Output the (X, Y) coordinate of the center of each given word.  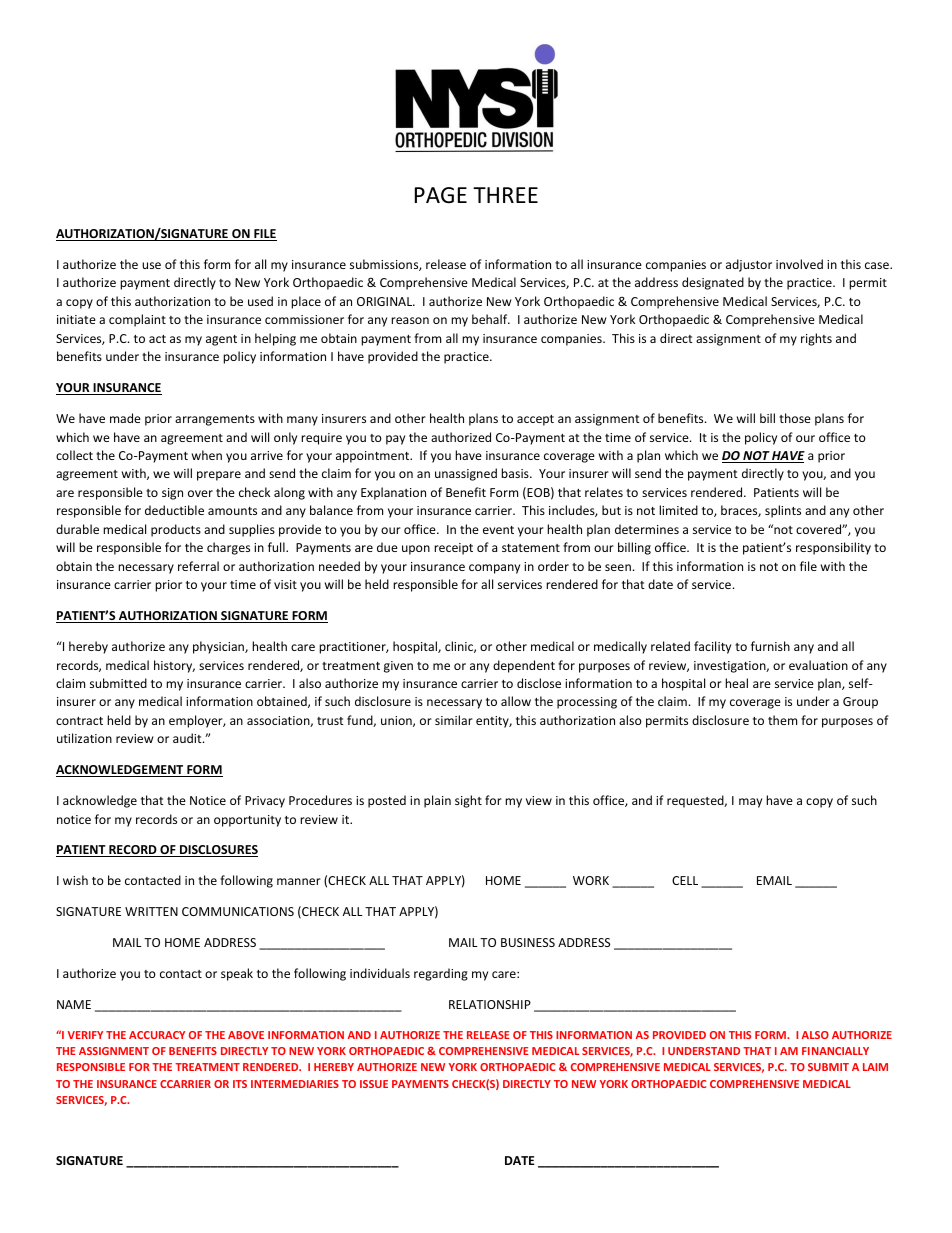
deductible (174, 510)
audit (188, 738)
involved (799, 264)
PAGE (441, 195)
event (498, 530)
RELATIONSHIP (490, 1004)
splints (783, 511)
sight (468, 801)
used (260, 301)
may (750, 803)
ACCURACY (157, 1035)
